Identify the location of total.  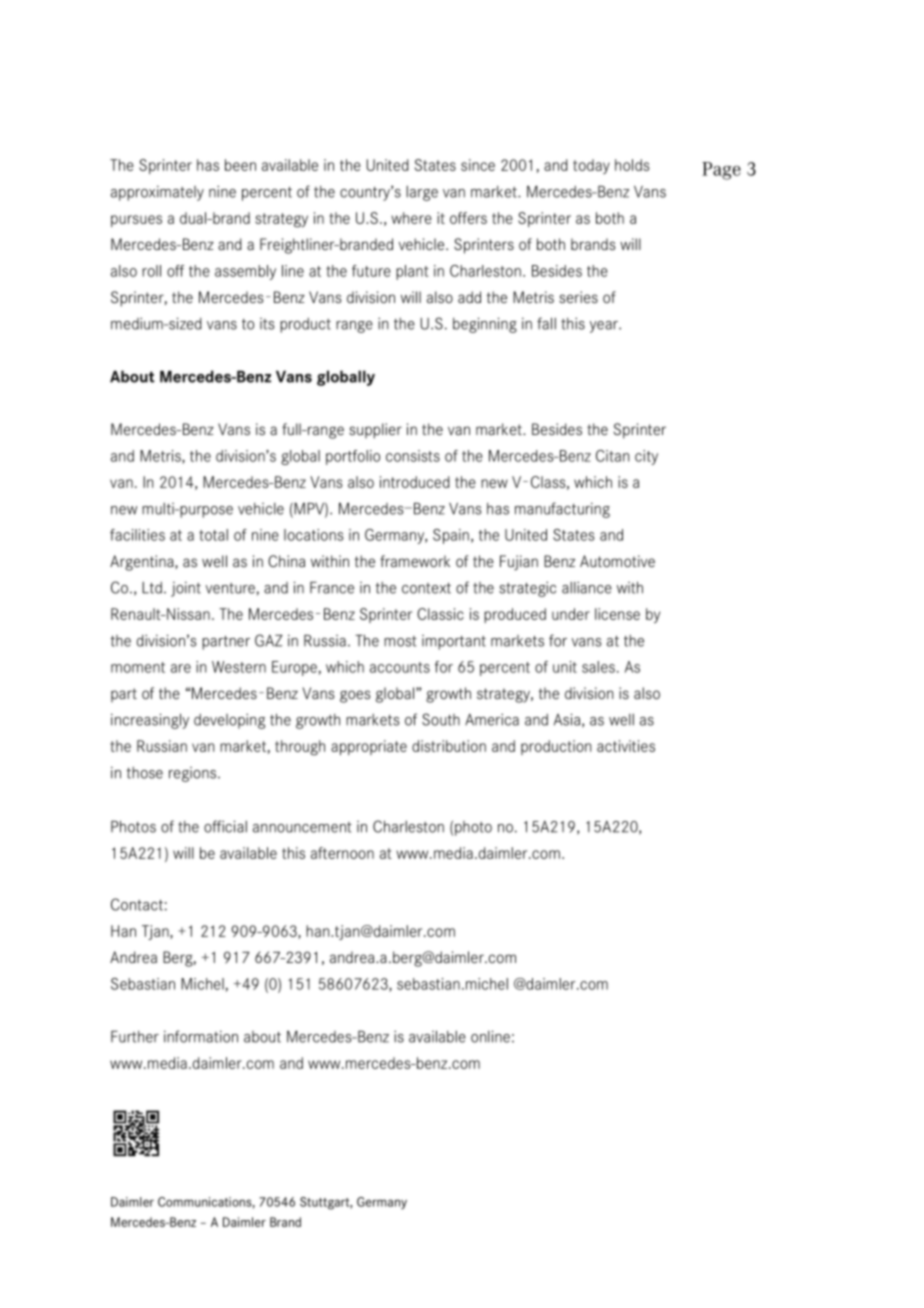
(213, 535).
